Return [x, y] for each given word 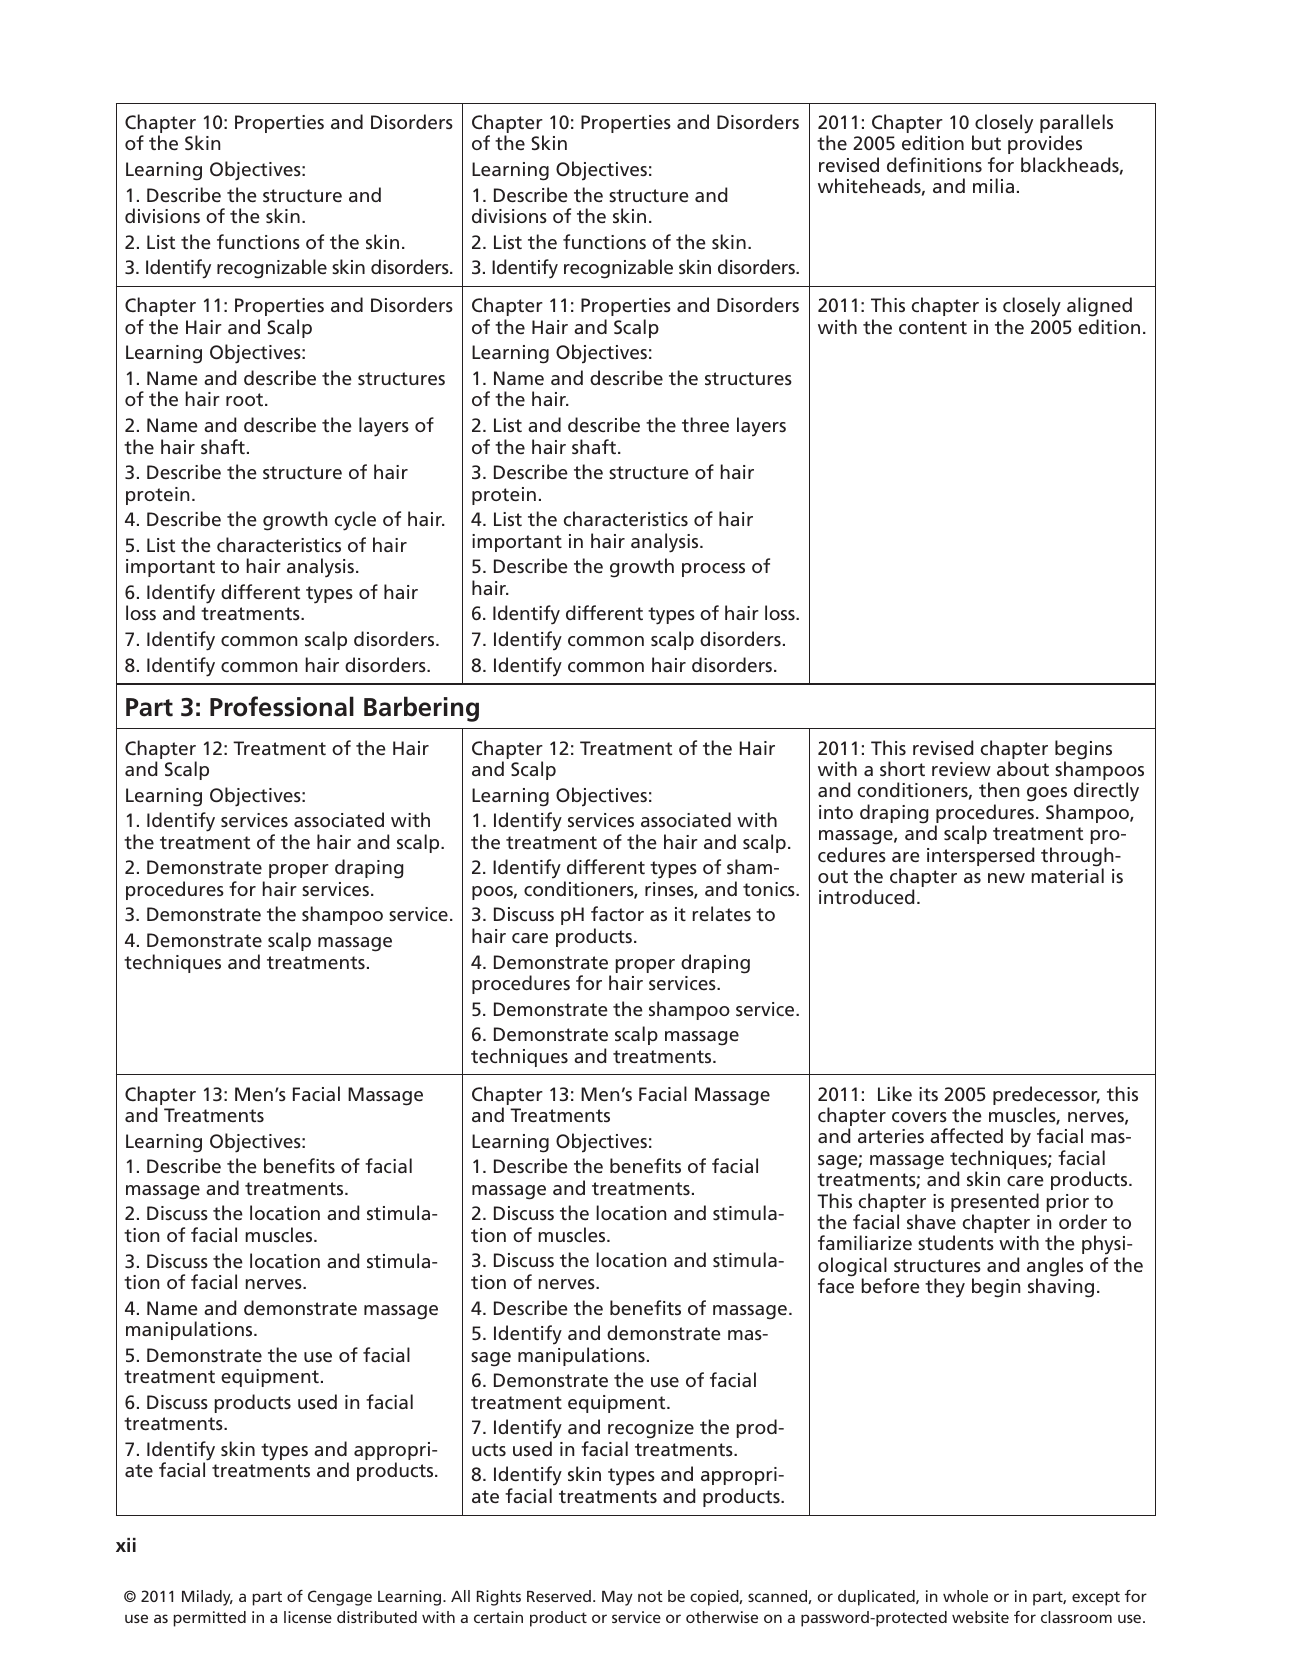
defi [903, 164]
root [246, 399]
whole [965, 1596]
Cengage [340, 1598]
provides [1045, 144]
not [650, 1596]
